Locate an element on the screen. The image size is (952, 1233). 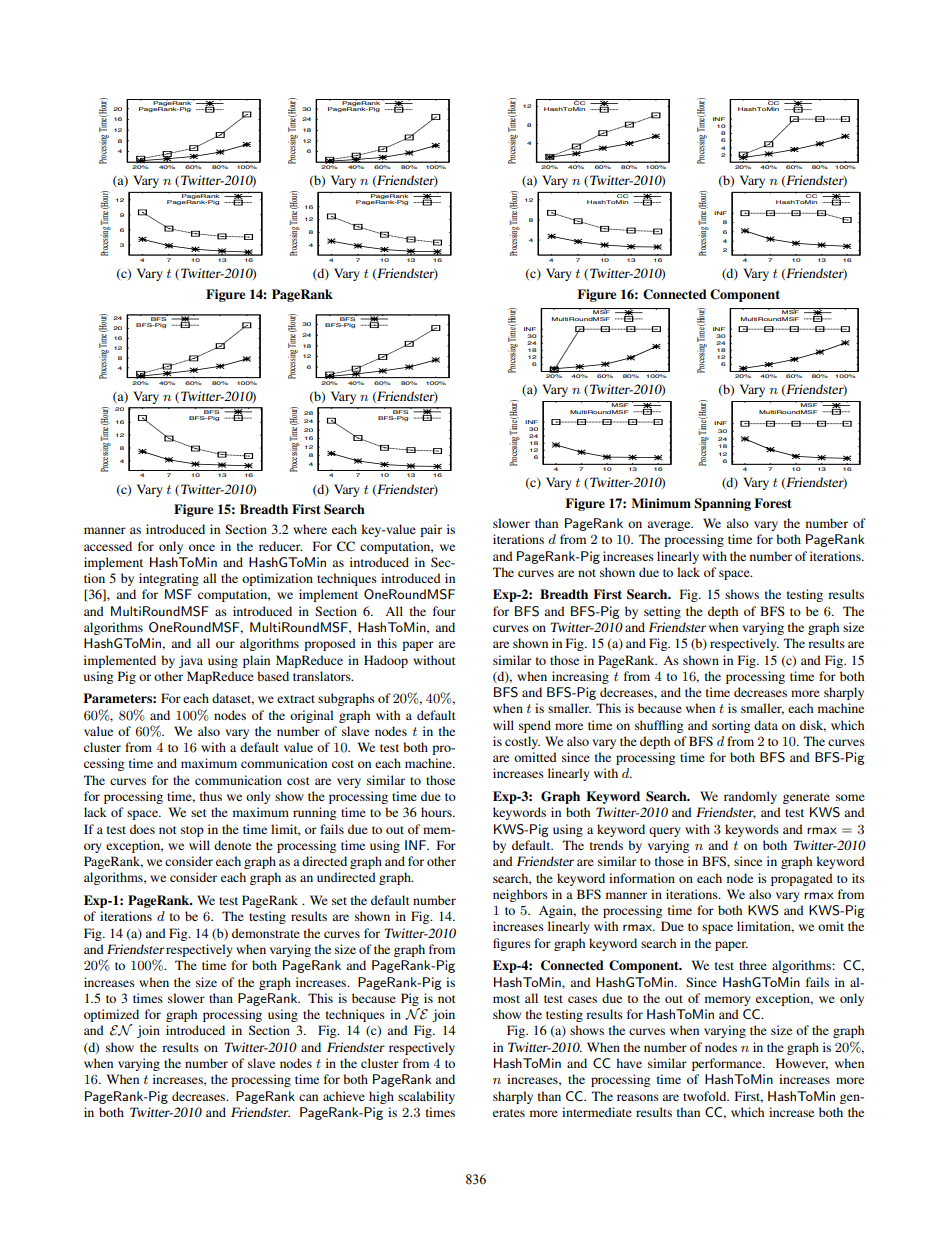
neighbors is located at coordinates (520, 895).
